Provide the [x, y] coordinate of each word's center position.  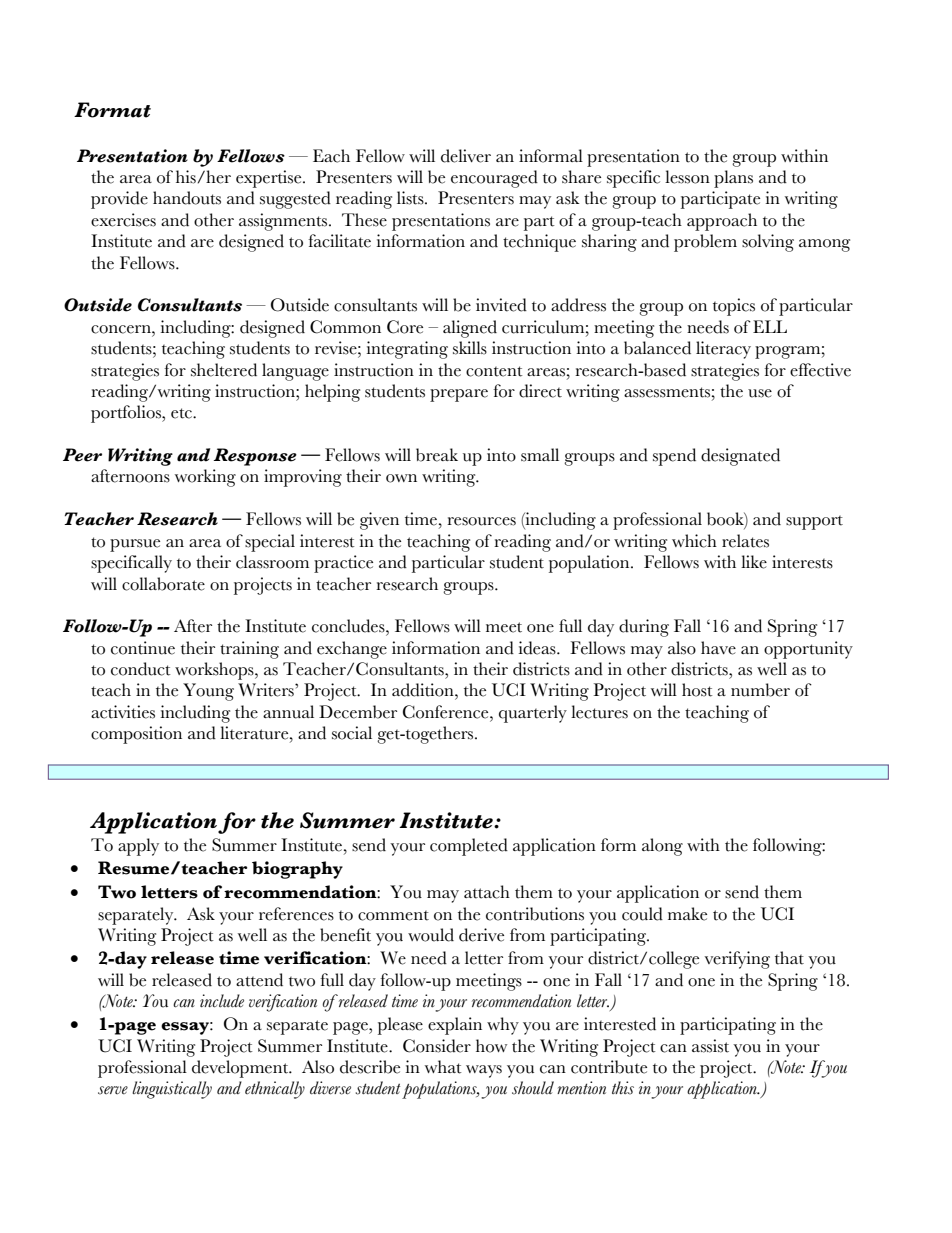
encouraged [494, 179]
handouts [187, 198]
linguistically [172, 1090]
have [718, 648]
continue [143, 648]
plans [733, 179]
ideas [538, 648]
